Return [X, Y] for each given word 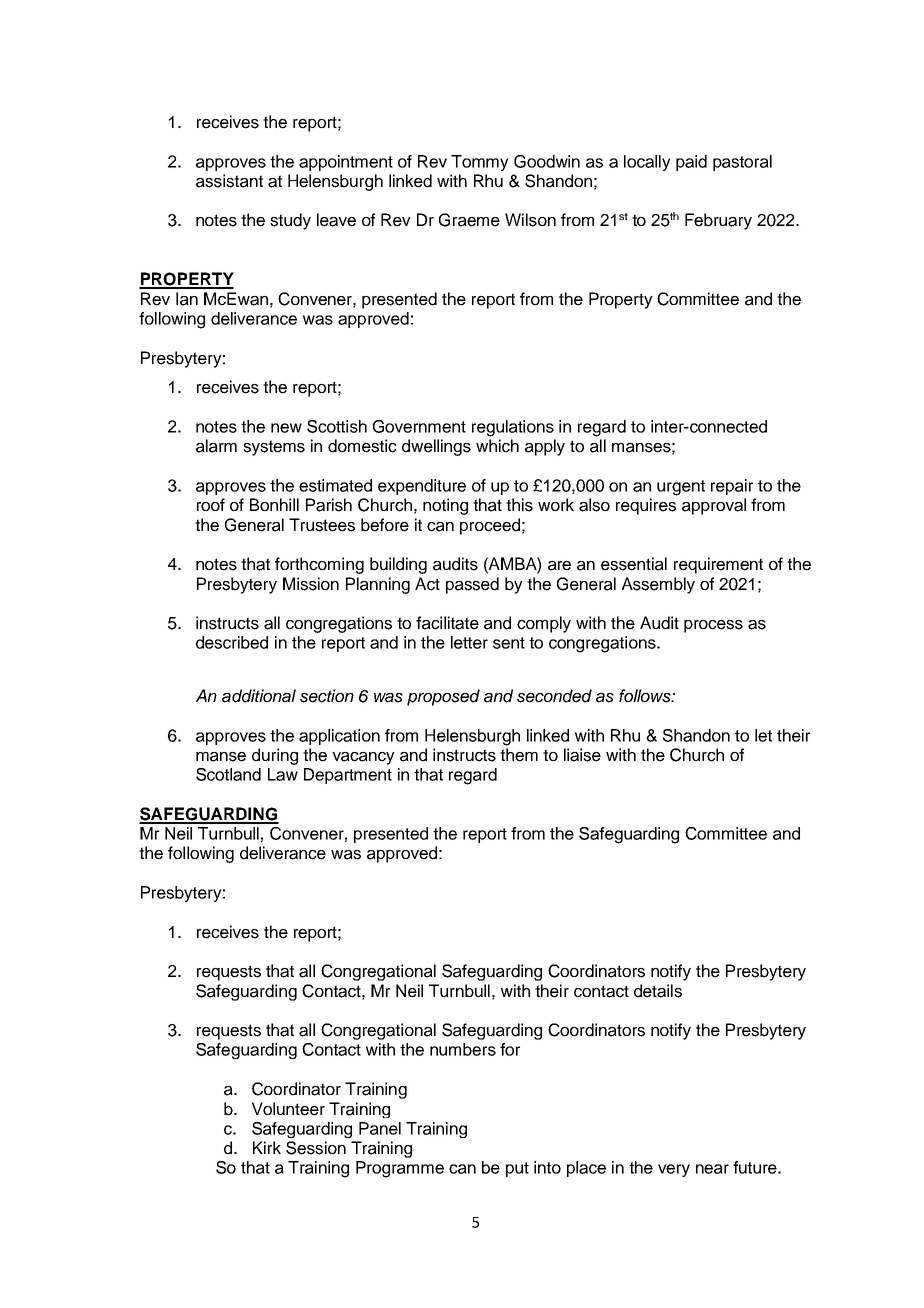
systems [274, 448]
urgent [681, 488]
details [658, 991]
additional [259, 696]
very [674, 1170]
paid [691, 163]
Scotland [228, 774]
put [517, 1169]
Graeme [469, 220]
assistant [229, 181]
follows [646, 696]
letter [469, 642]
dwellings [436, 447]
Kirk [267, 1147]
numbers [463, 1049]
